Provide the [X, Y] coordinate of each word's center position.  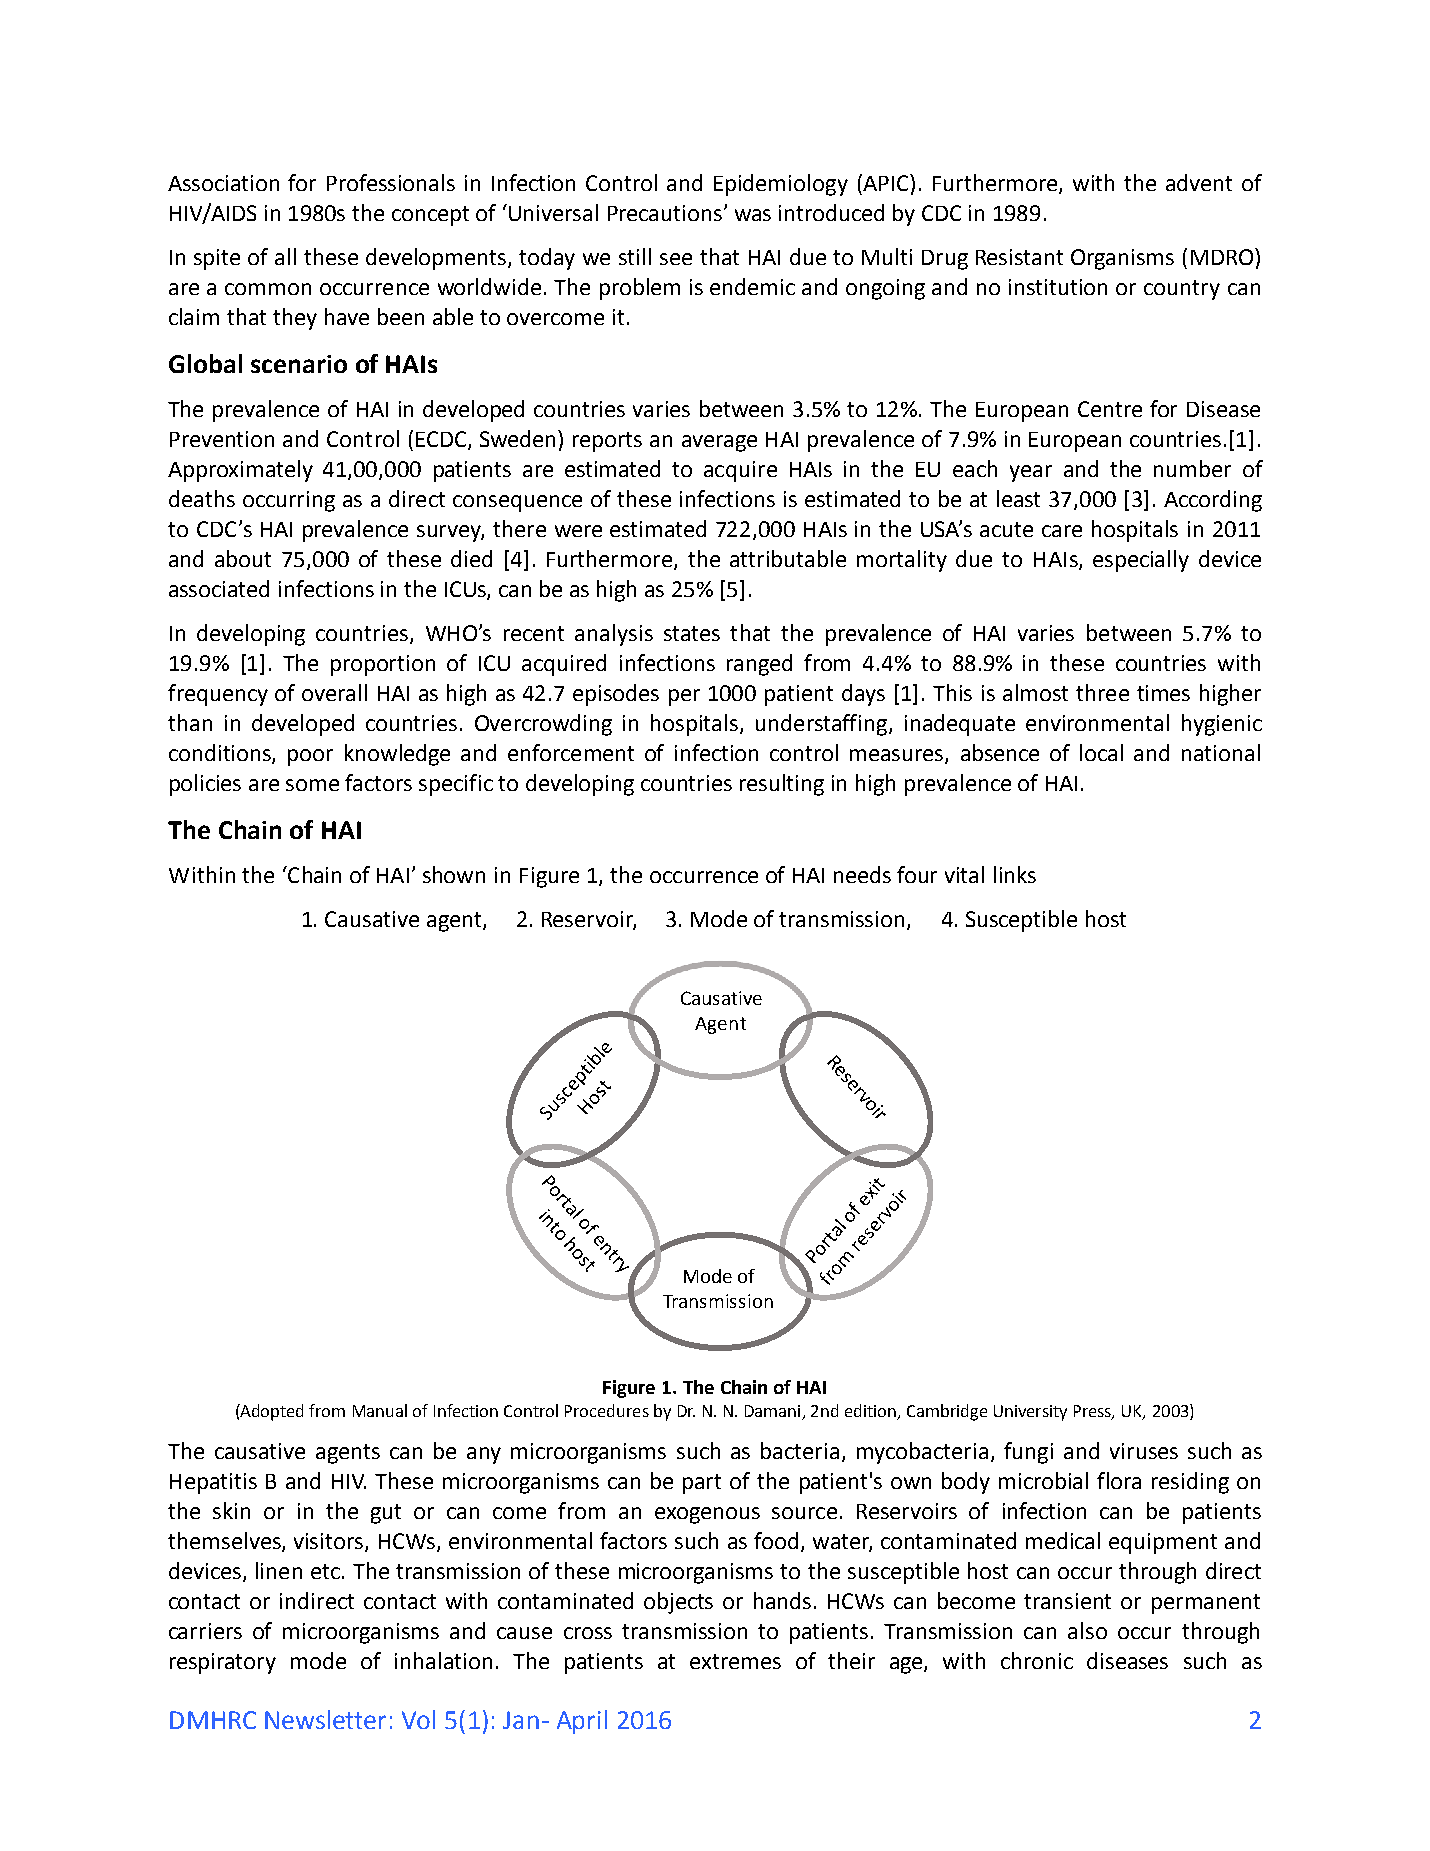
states [692, 633]
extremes [735, 1661]
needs [862, 874]
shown [454, 874]
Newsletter [325, 1719]
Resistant [1019, 257]
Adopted [271, 1412]
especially [1141, 561]
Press [1093, 1412]
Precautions [665, 213]
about [243, 558]
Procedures [607, 1410]
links [1015, 874]
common [268, 289]
